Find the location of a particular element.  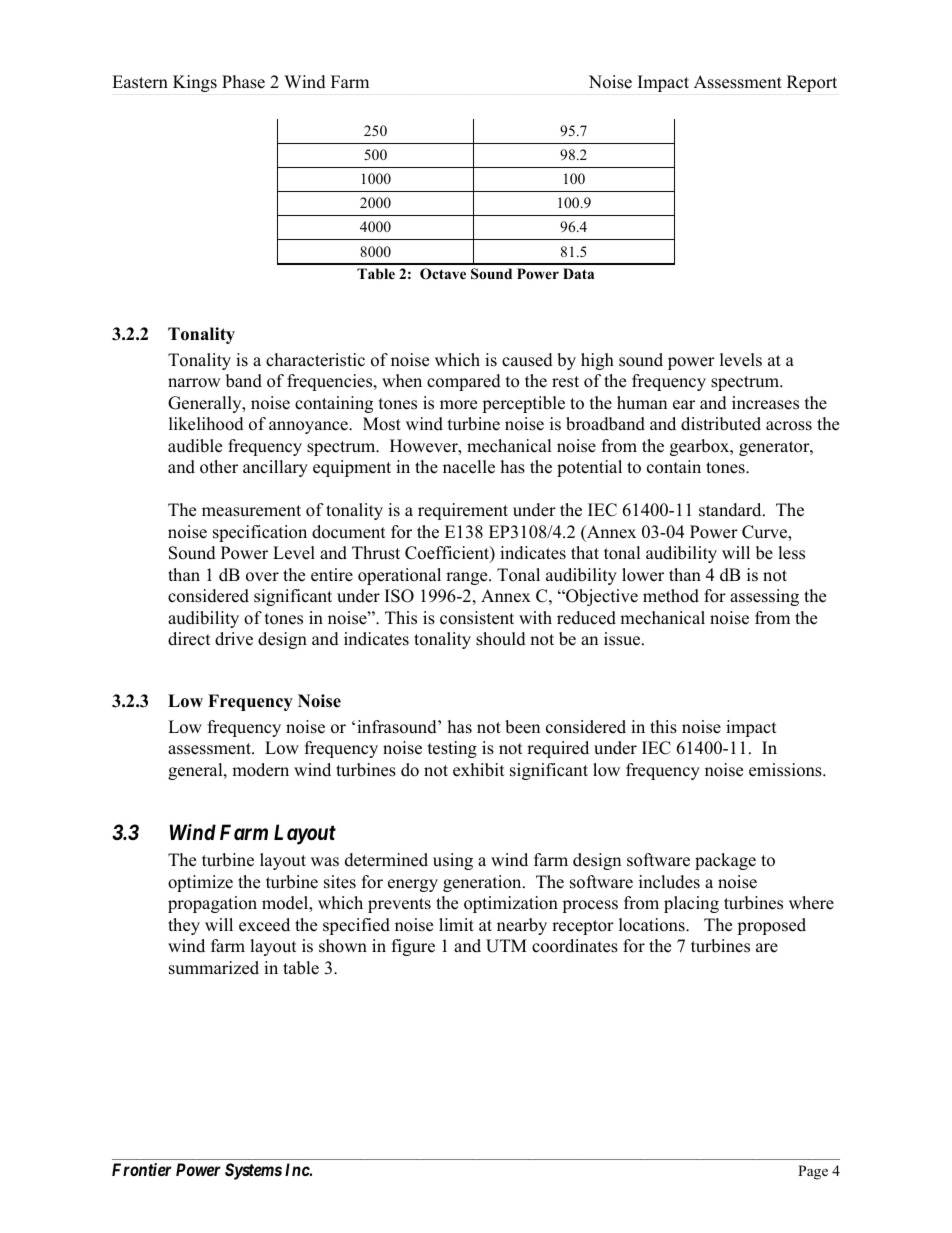

assessing is located at coordinates (764, 597).
